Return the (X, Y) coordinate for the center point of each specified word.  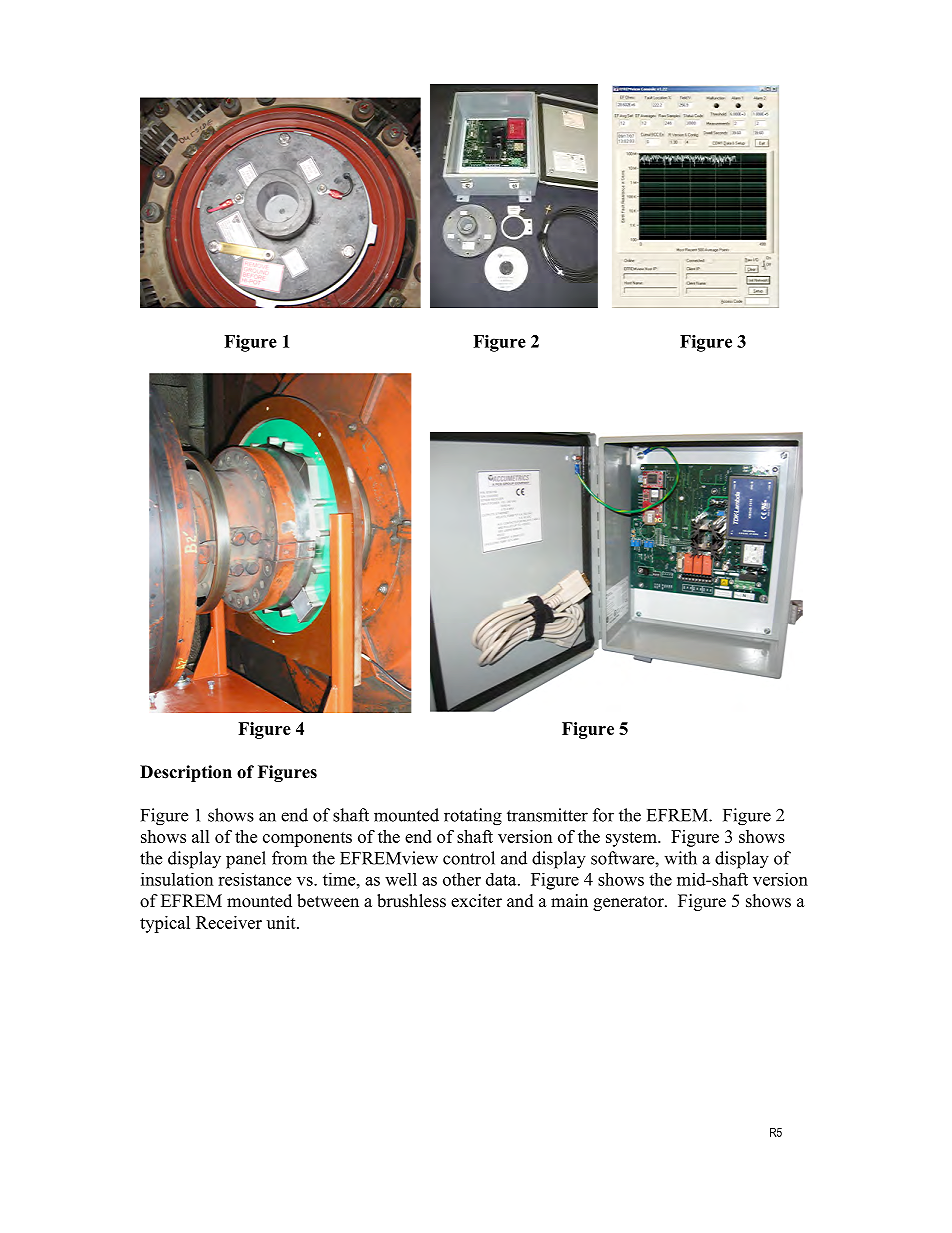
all (201, 836)
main (569, 900)
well (401, 879)
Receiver (229, 922)
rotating (473, 817)
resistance (254, 879)
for (603, 815)
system (632, 839)
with (680, 858)
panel (246, 860)
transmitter (547, 815)
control (469, 858)
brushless (411, 901)
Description (186, 773)
